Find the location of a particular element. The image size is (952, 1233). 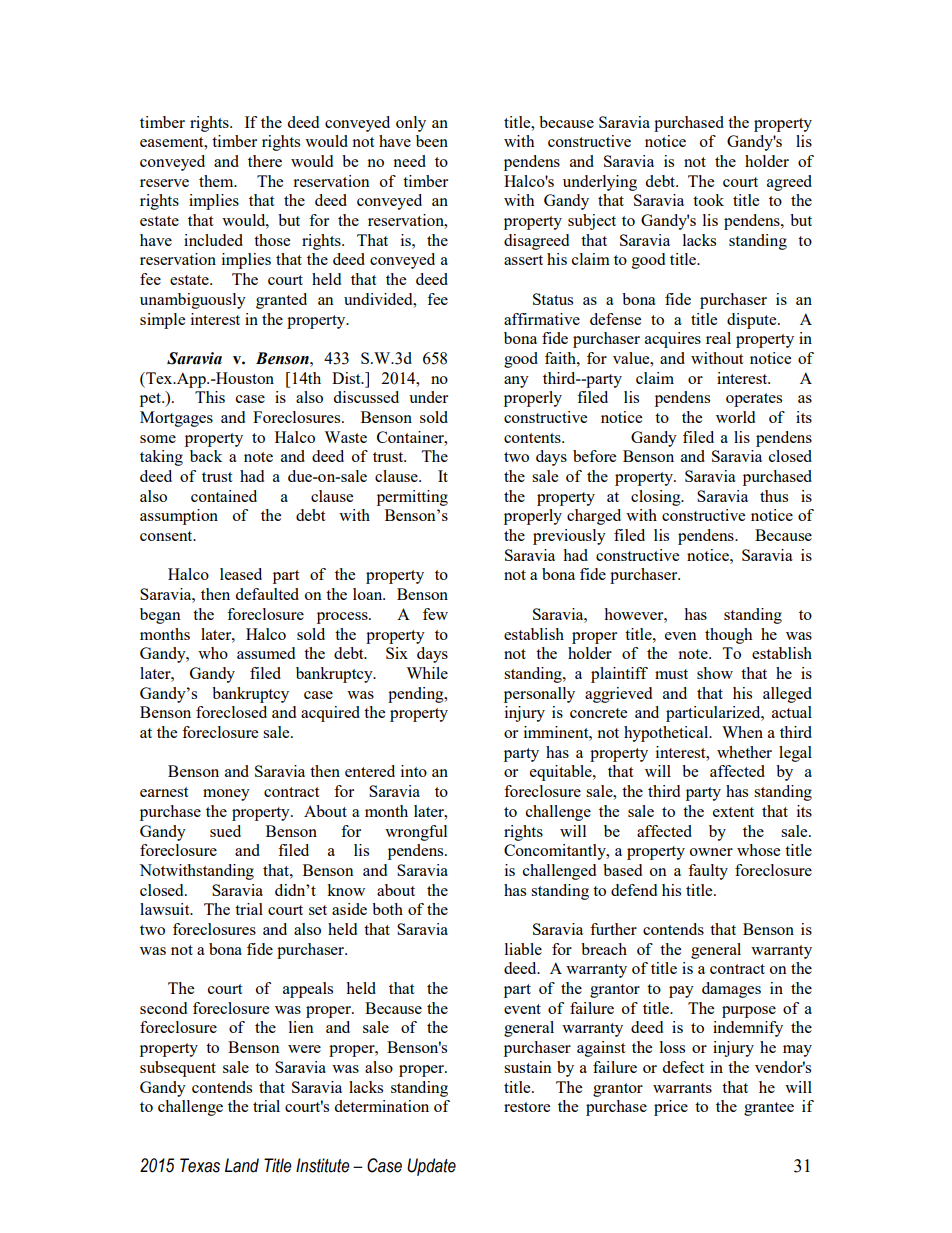

took is located at coordinates (708, 200).
